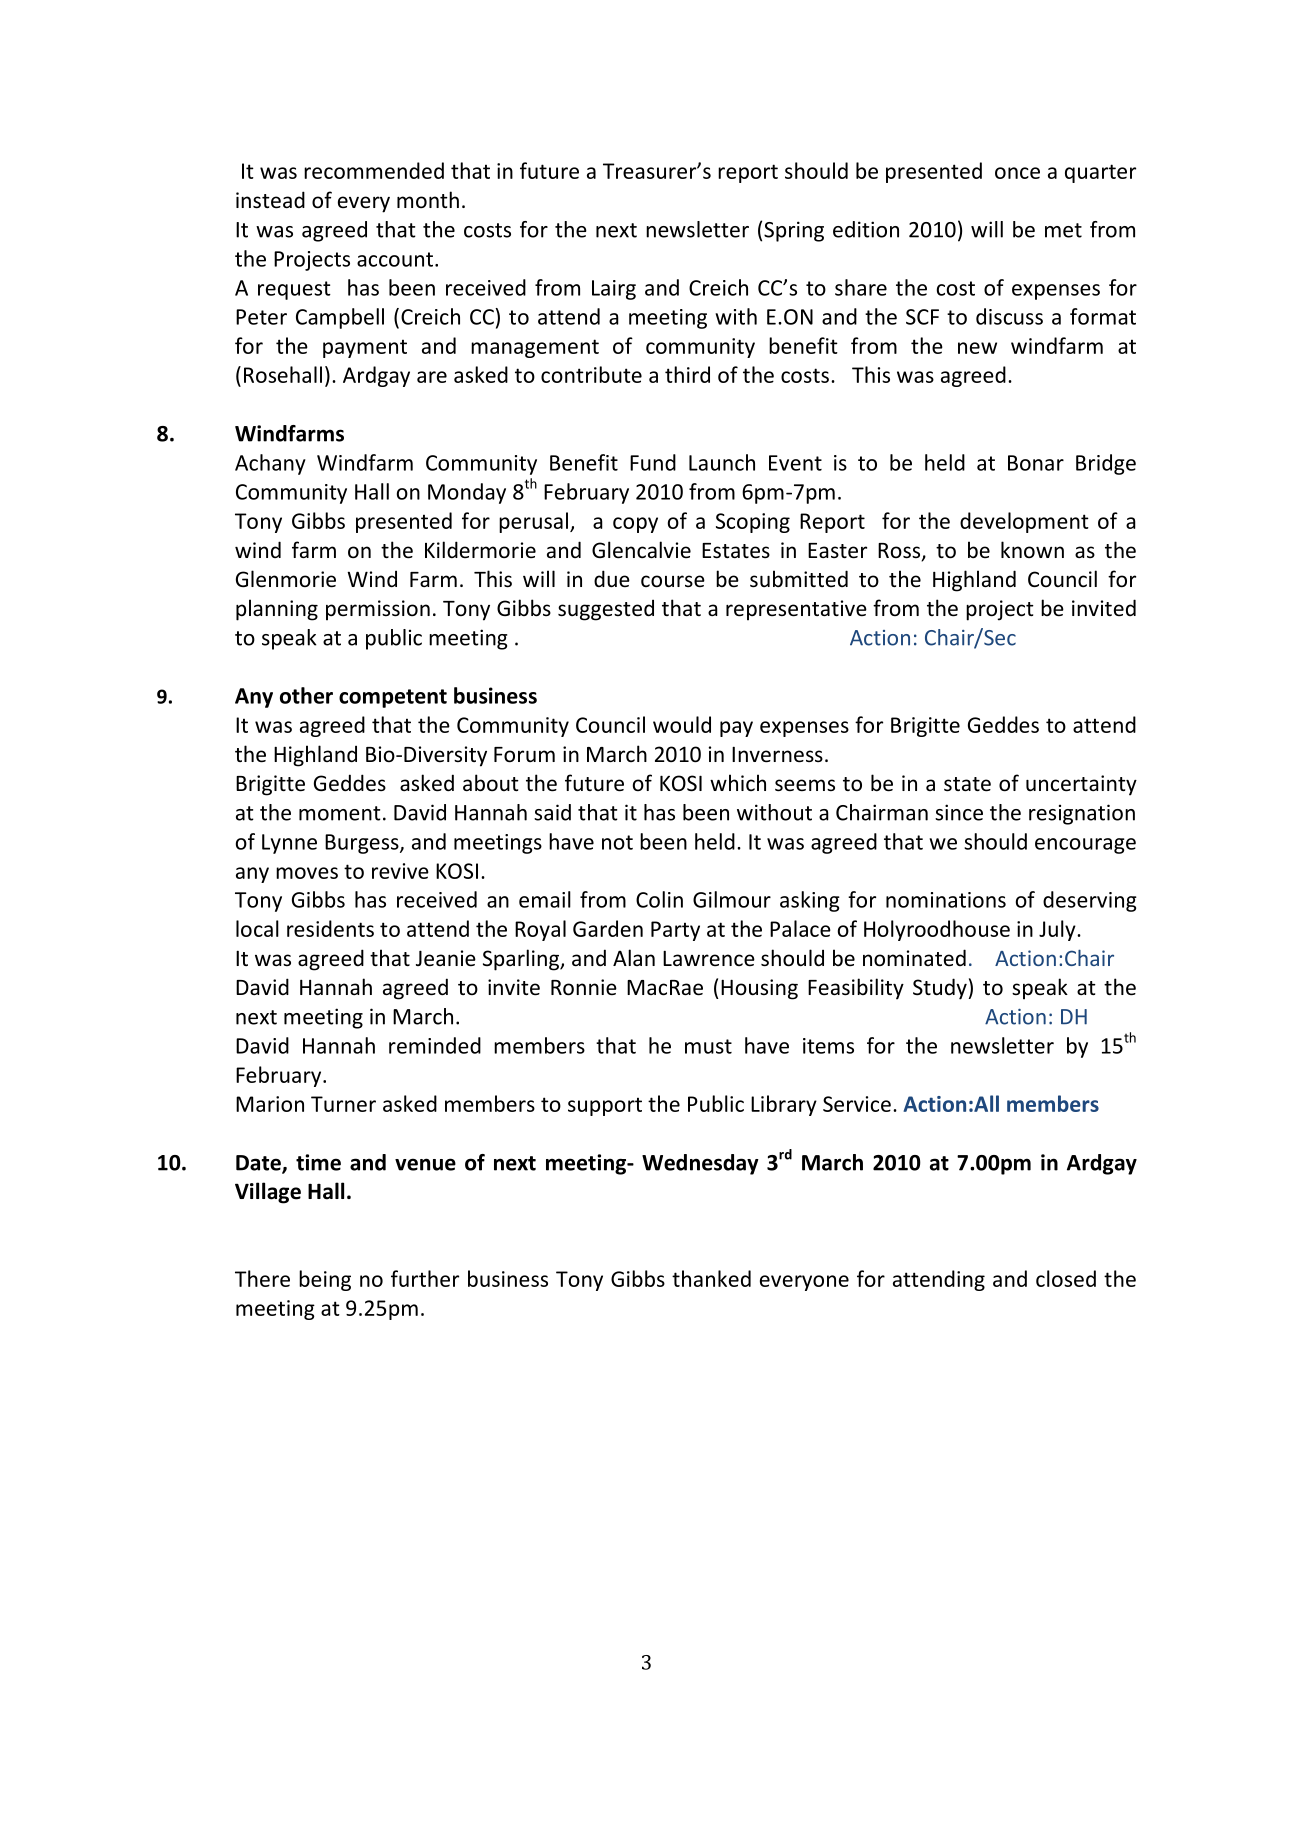  What do you see at coordinates (330, 928) in the screenshot?
I see `residents` at bounding box center [330, 928].
